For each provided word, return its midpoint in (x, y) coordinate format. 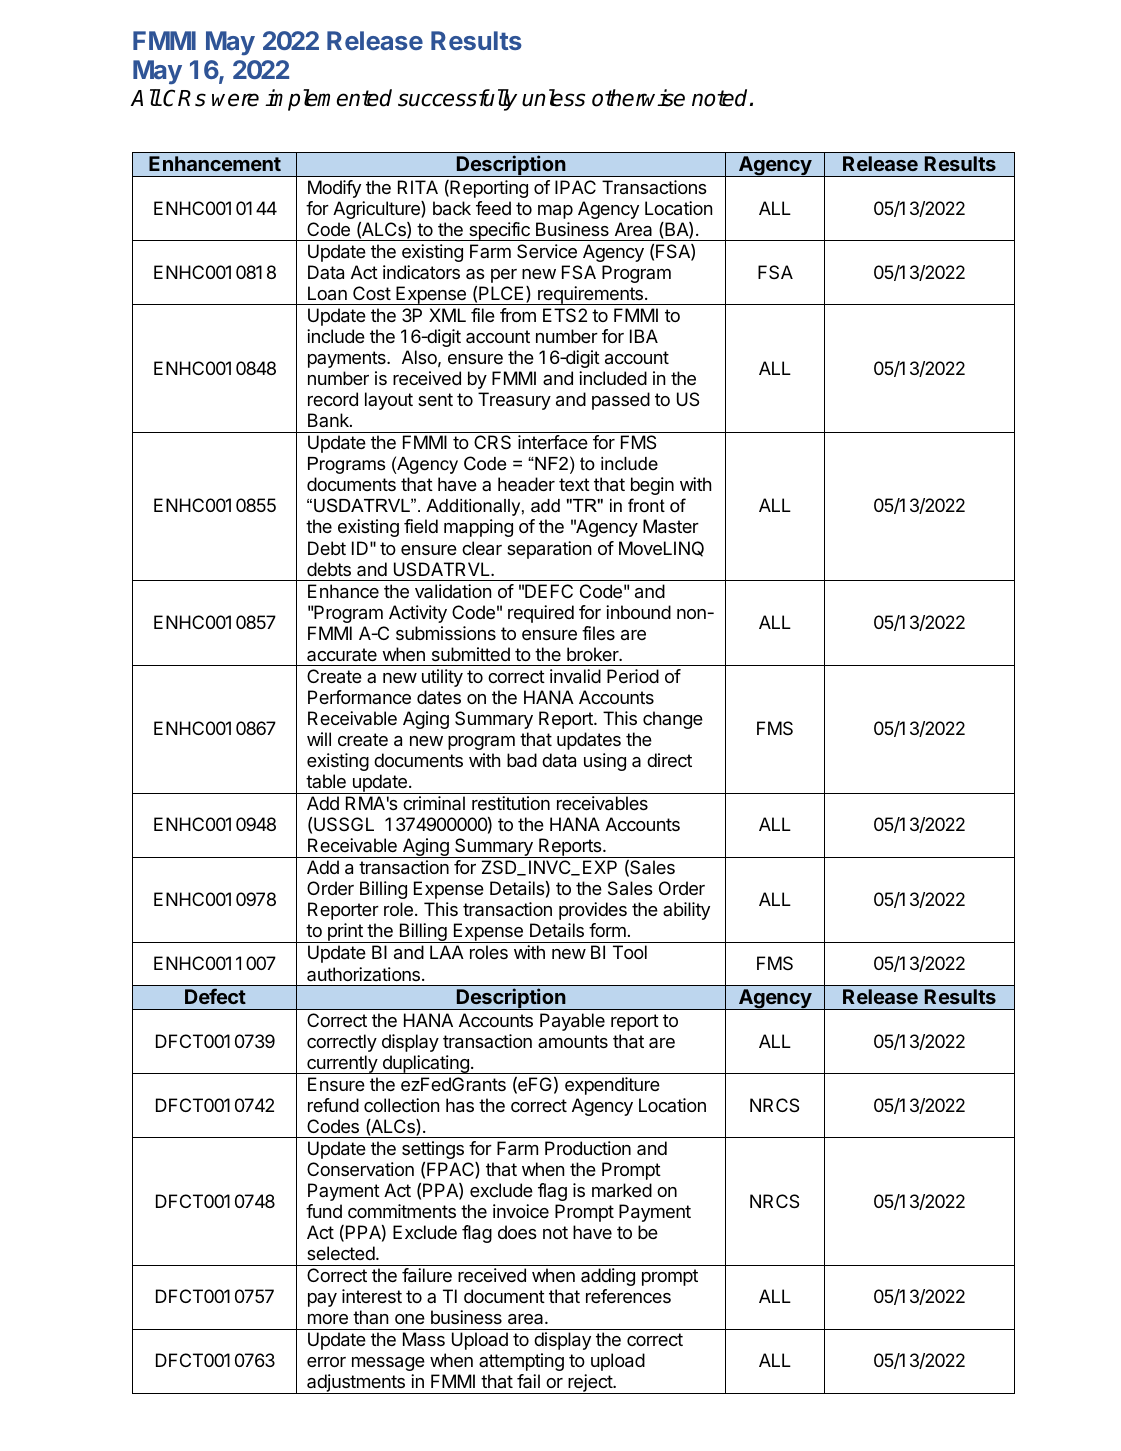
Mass (424, 1339)
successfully (457, 100)
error (326, 1362)
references (628, 1296)
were (235, 100)
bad (522, 760)
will (319, 739)
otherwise (638, 98)
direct (669, 760)
